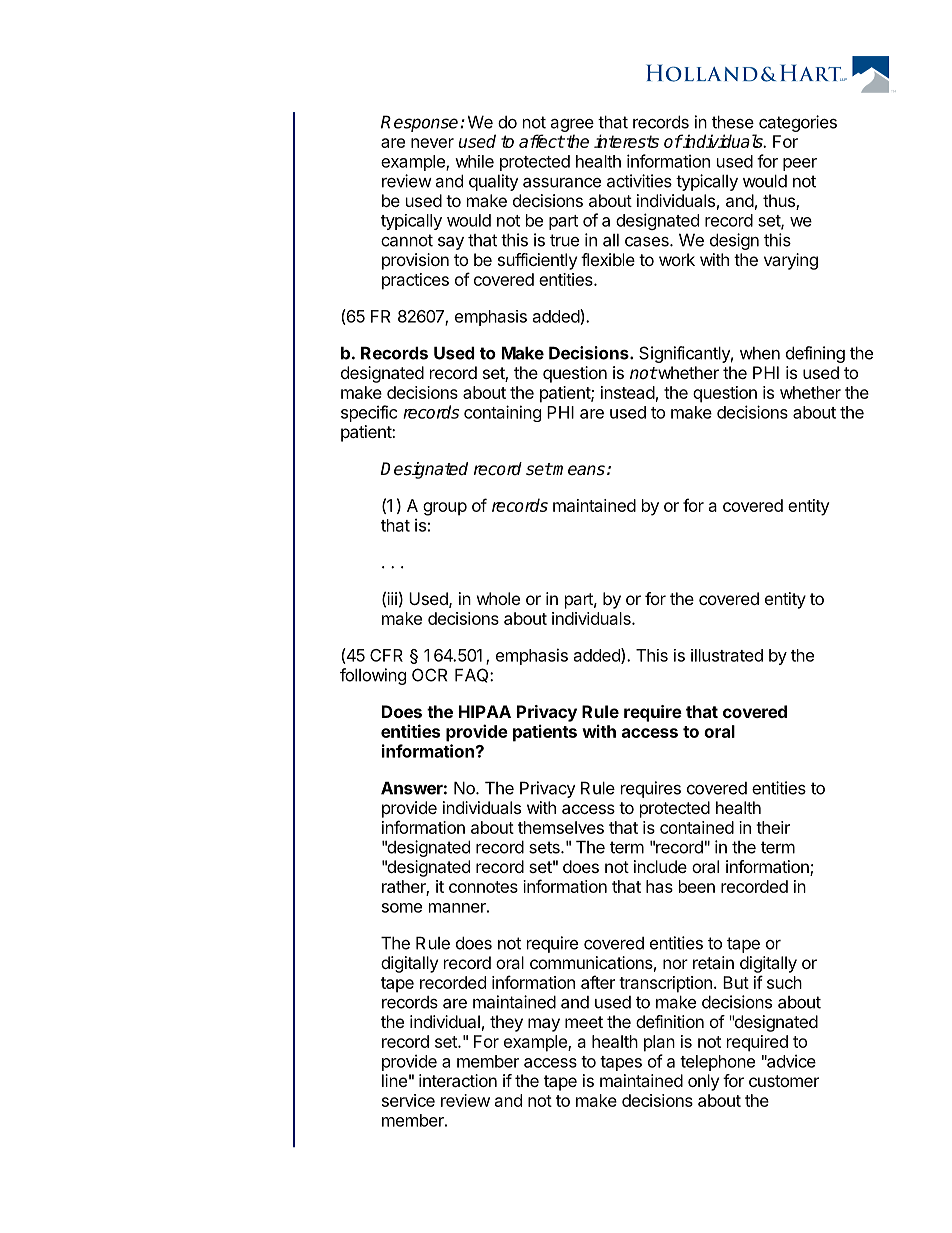 The width and height of the screenshot is (952, 1233). Describe the element at coordinates (432, 143) in the screenshot. I see `never` at that location.
